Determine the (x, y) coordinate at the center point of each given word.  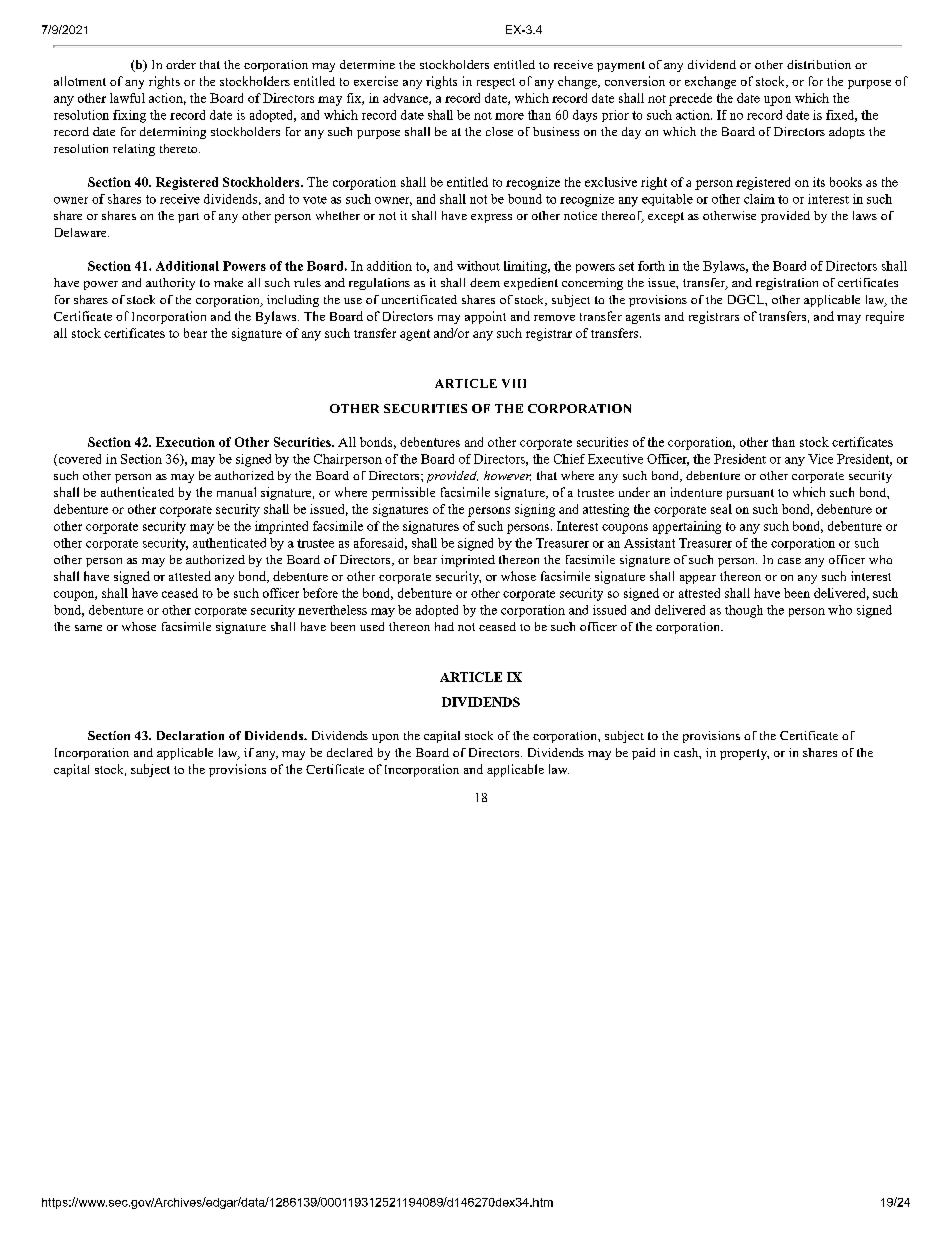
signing (535, 510)
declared (350, 752)
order (181, 64)
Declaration (190, 735)
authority (170, 284)
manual (236, 492)
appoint (485, 317)
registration (787, 284)
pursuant (750, 494)
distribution (819, 64)
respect (496, 83)
